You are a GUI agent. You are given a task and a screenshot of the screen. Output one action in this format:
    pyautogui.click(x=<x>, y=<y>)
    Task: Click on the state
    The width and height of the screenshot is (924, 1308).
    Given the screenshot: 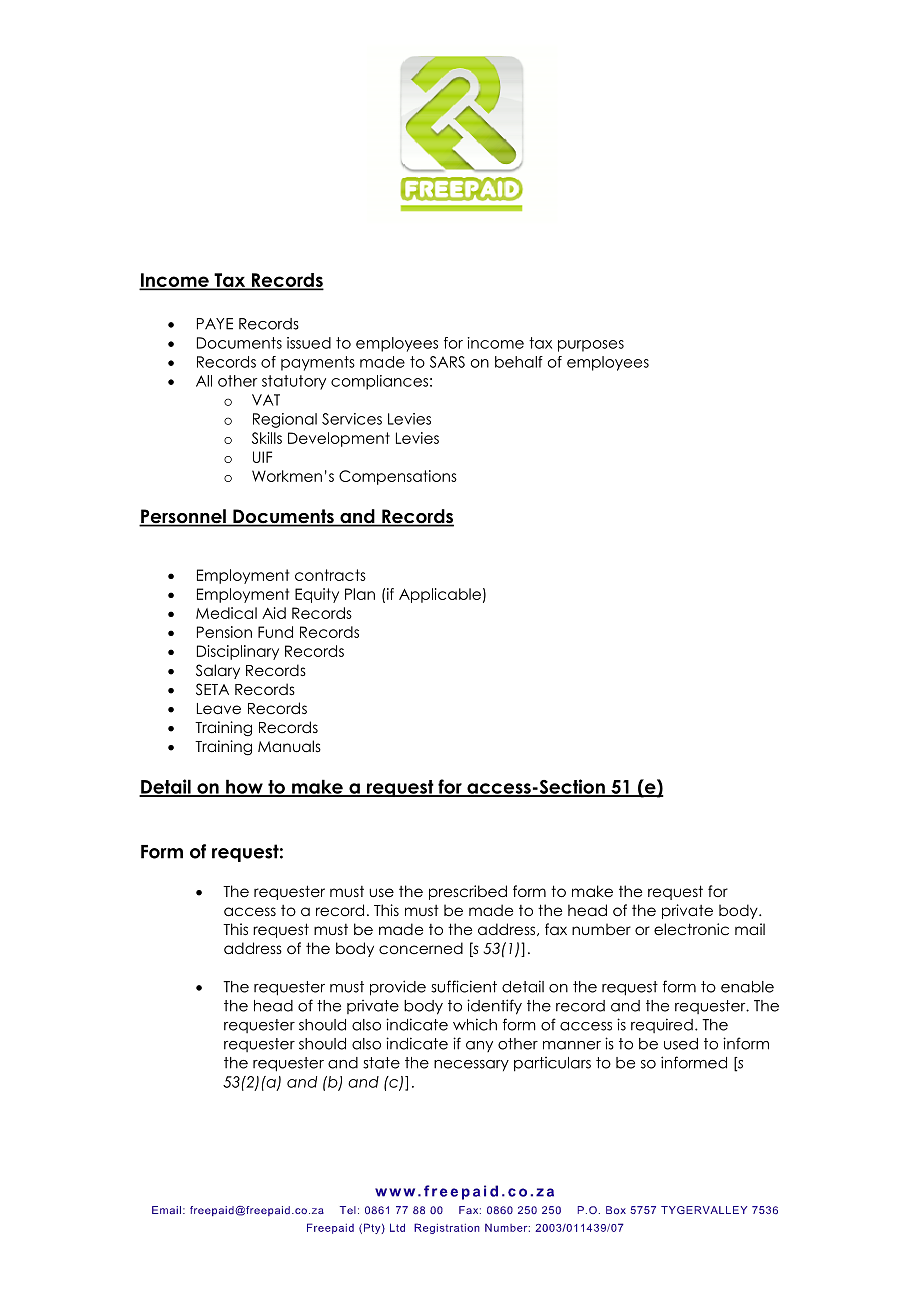 What is the action you would take?
    pyautogui.click(x=381, y=1063)
